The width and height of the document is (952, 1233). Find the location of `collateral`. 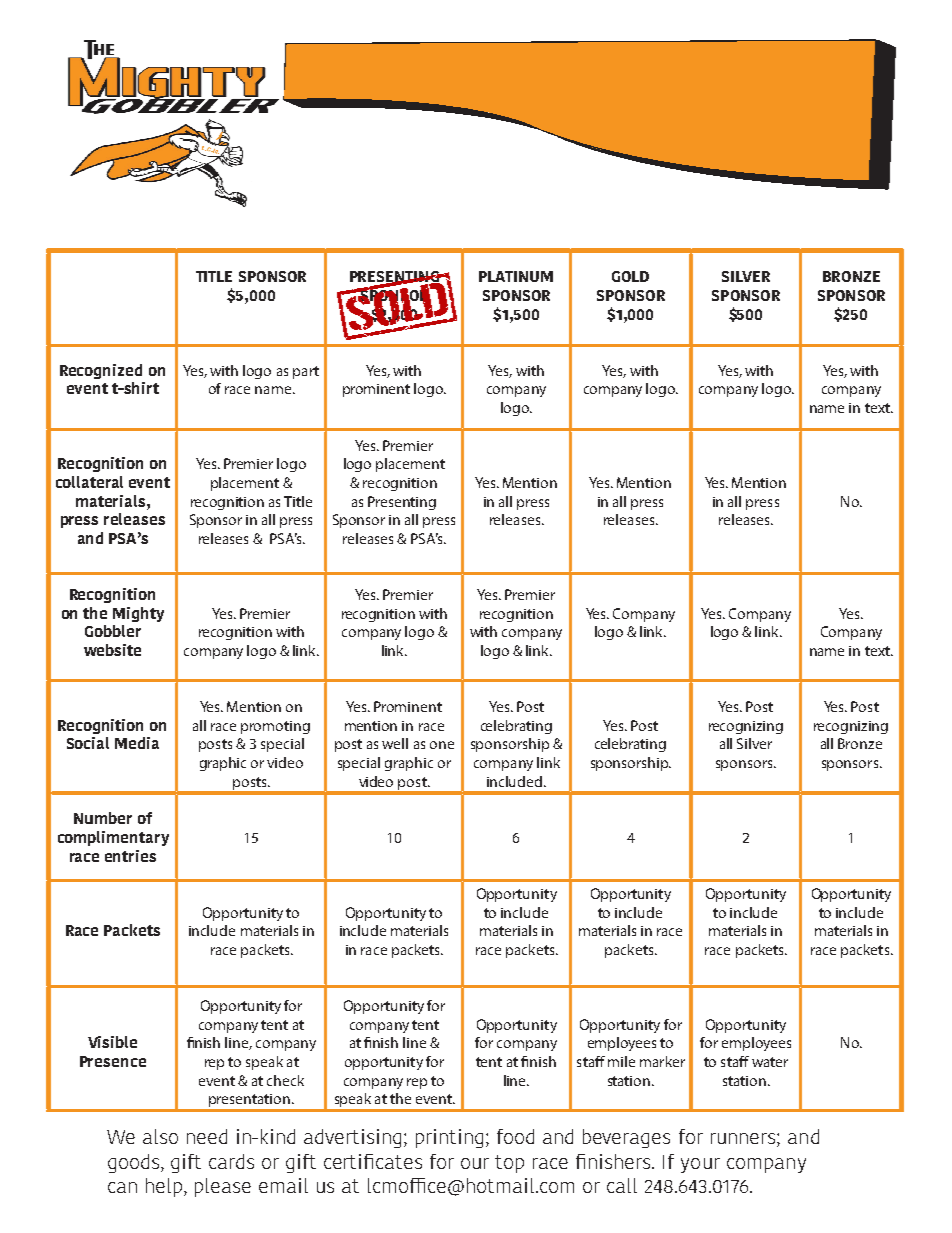

collateral is located at coordinates (89, 482).
